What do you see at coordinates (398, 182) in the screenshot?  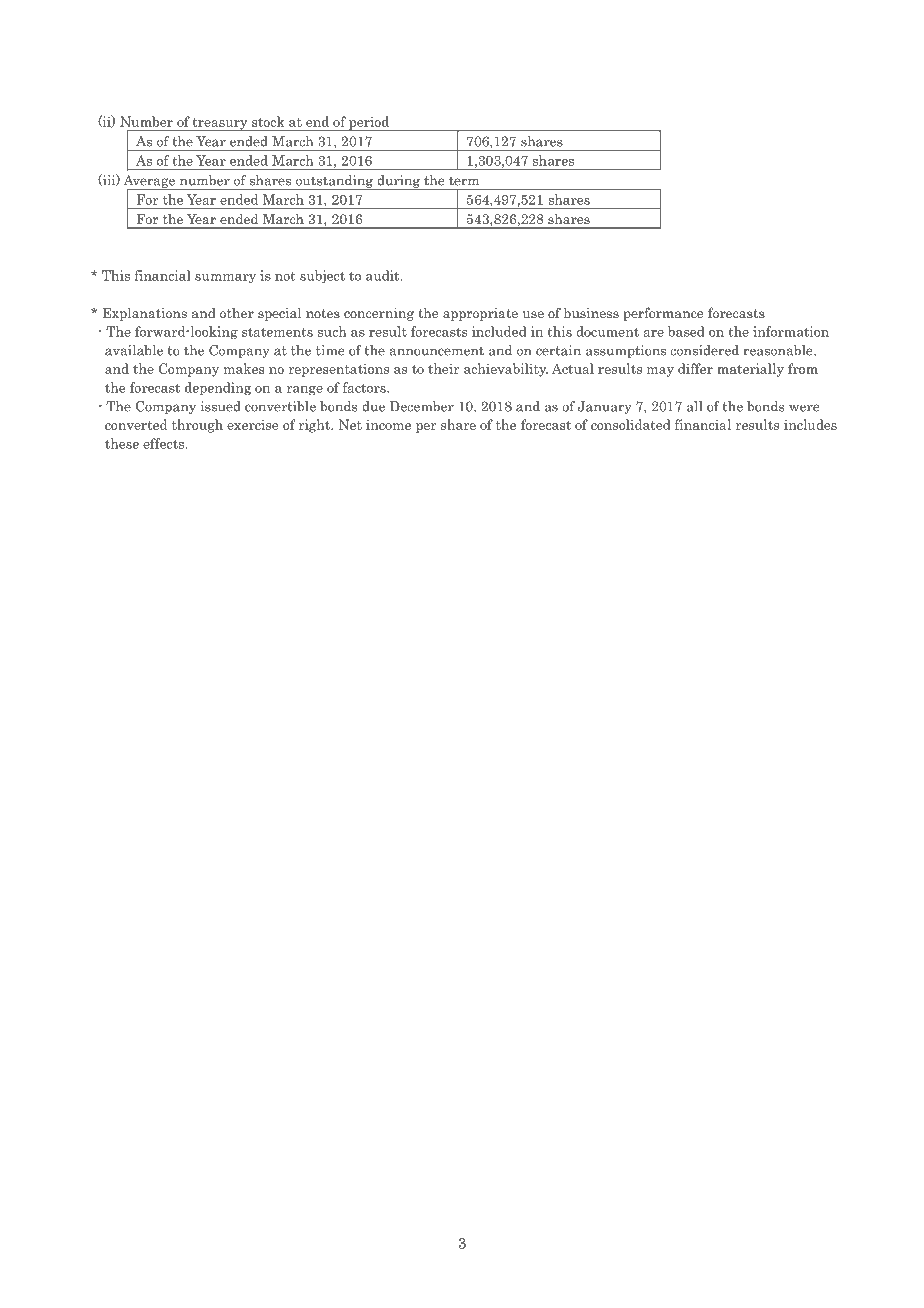 I see `during` at bounding box center [398, 182].
